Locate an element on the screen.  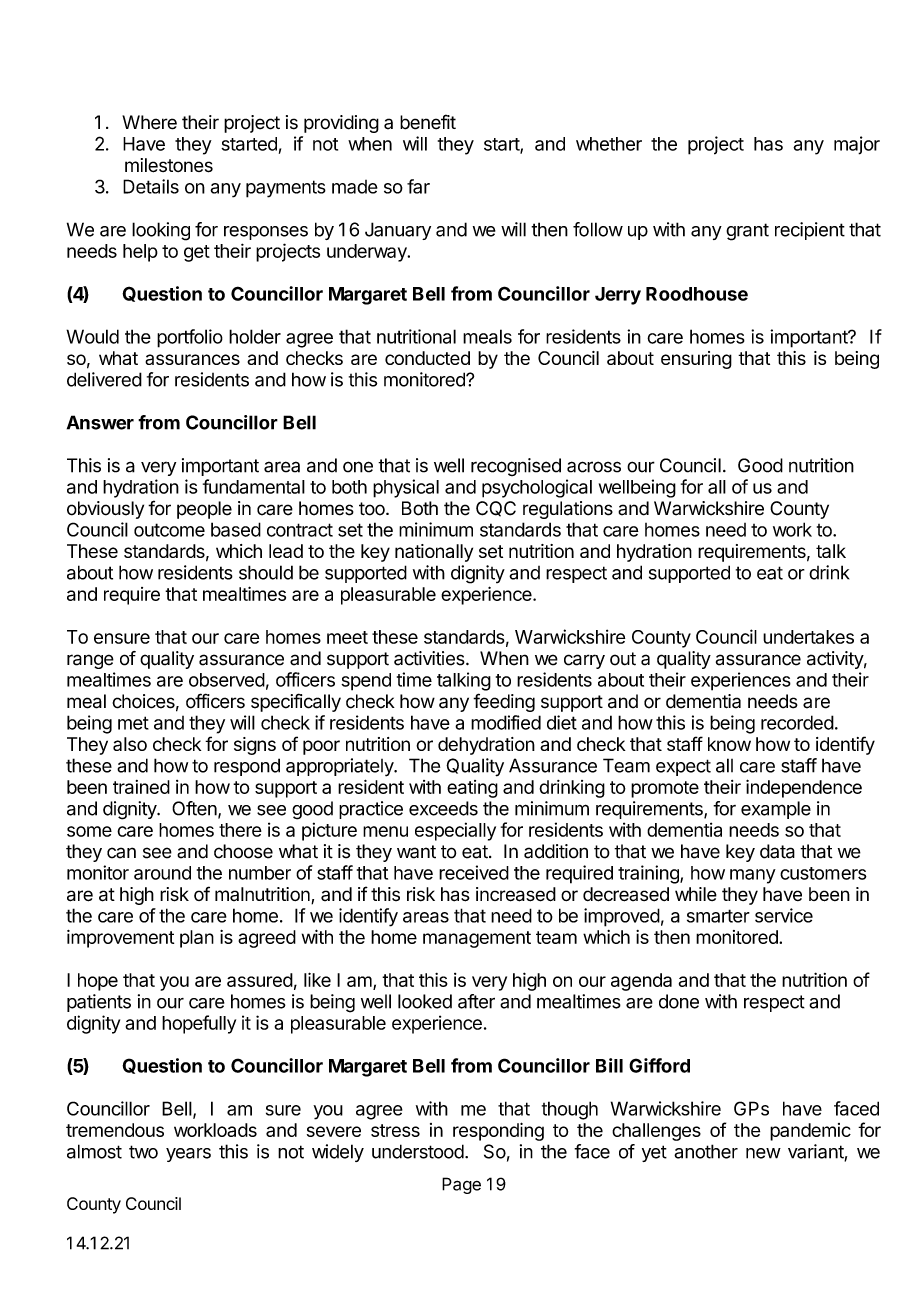
years is located at coordinates (188, 1155).
